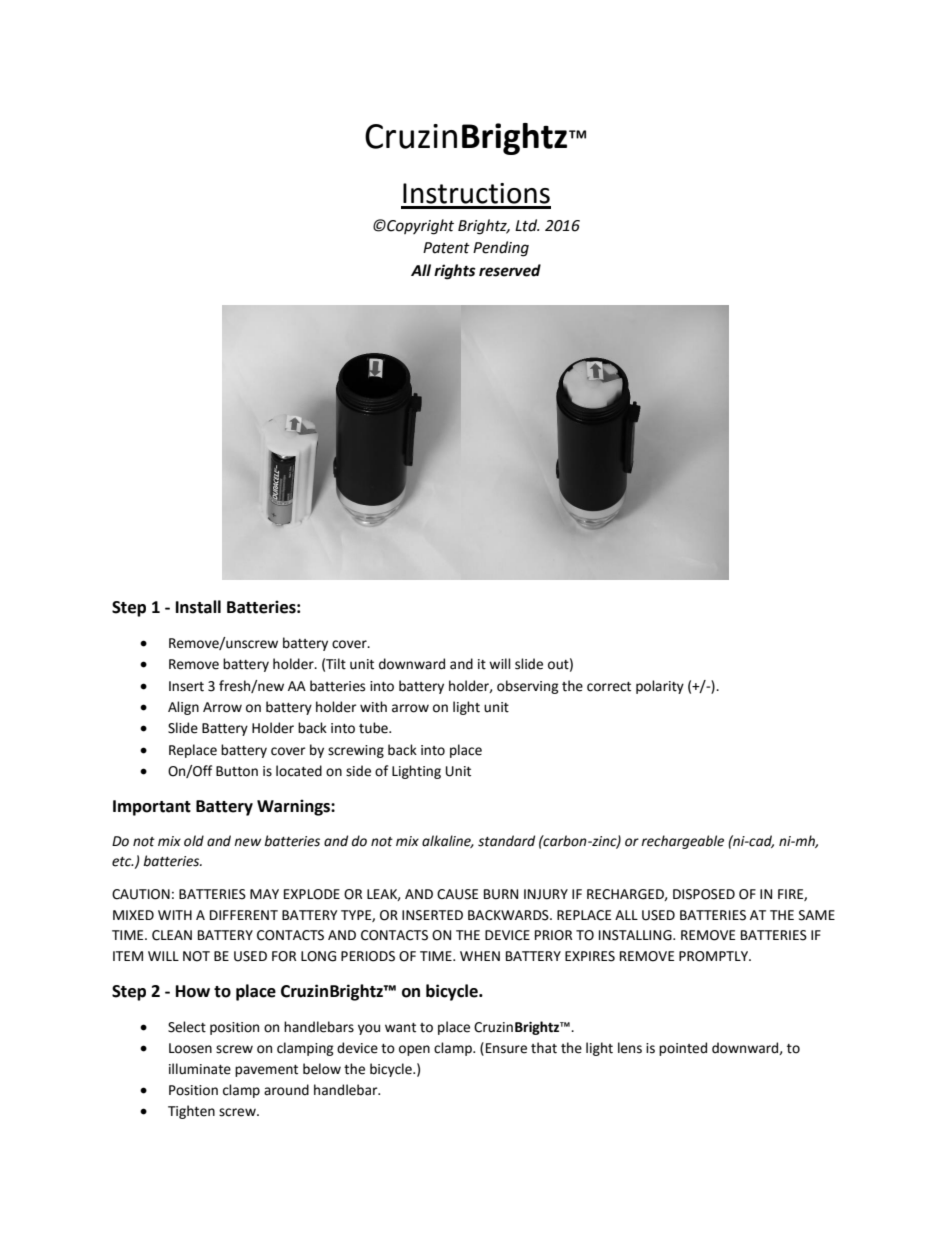 This screenshot has width=952, height=1233. What do you see at coordinates (183, 708) in the screenshot?
I see `Align` at bounding box center [183, 708].
